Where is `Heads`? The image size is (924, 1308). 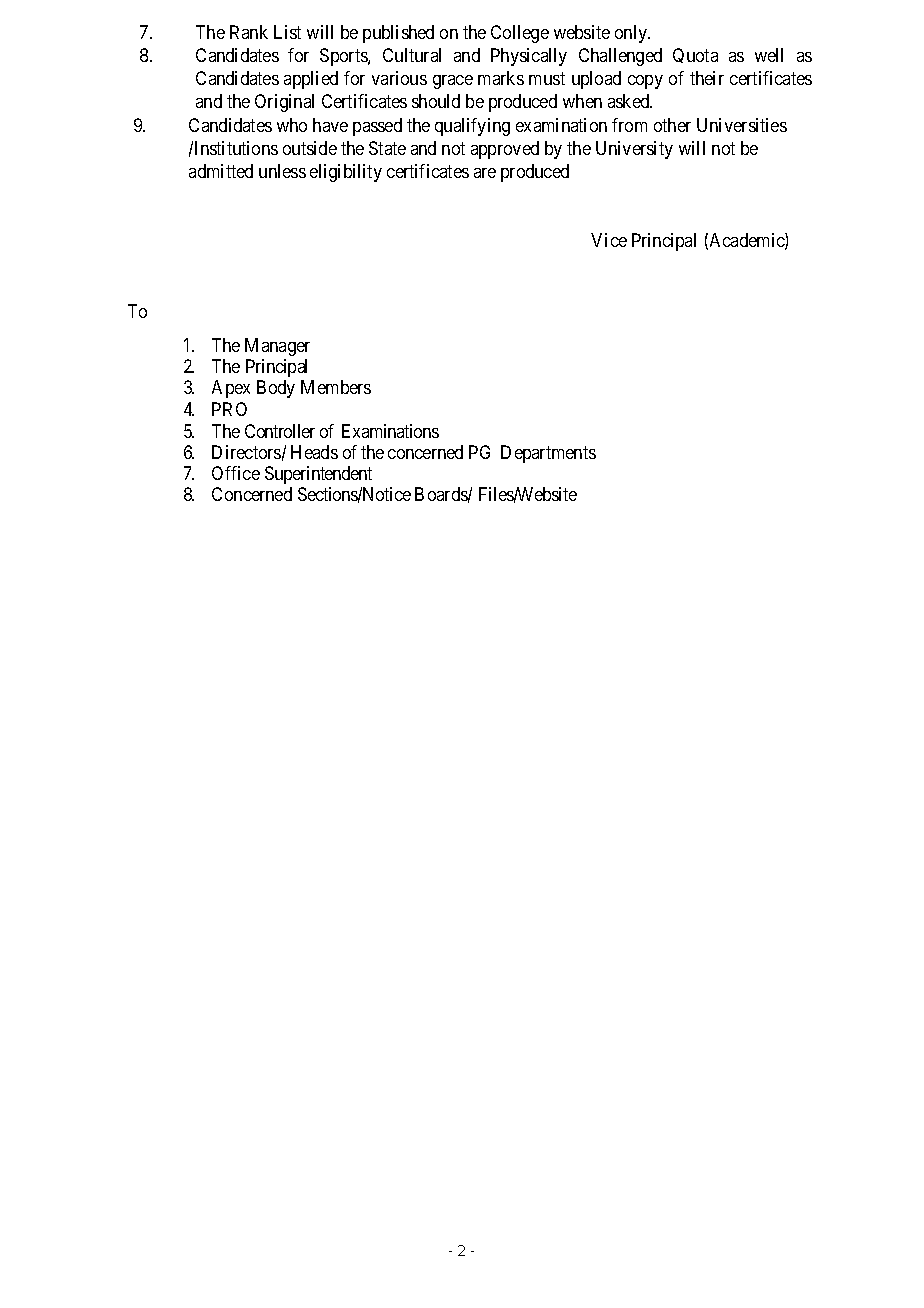
Heads is located at coordinates (314, 452).
